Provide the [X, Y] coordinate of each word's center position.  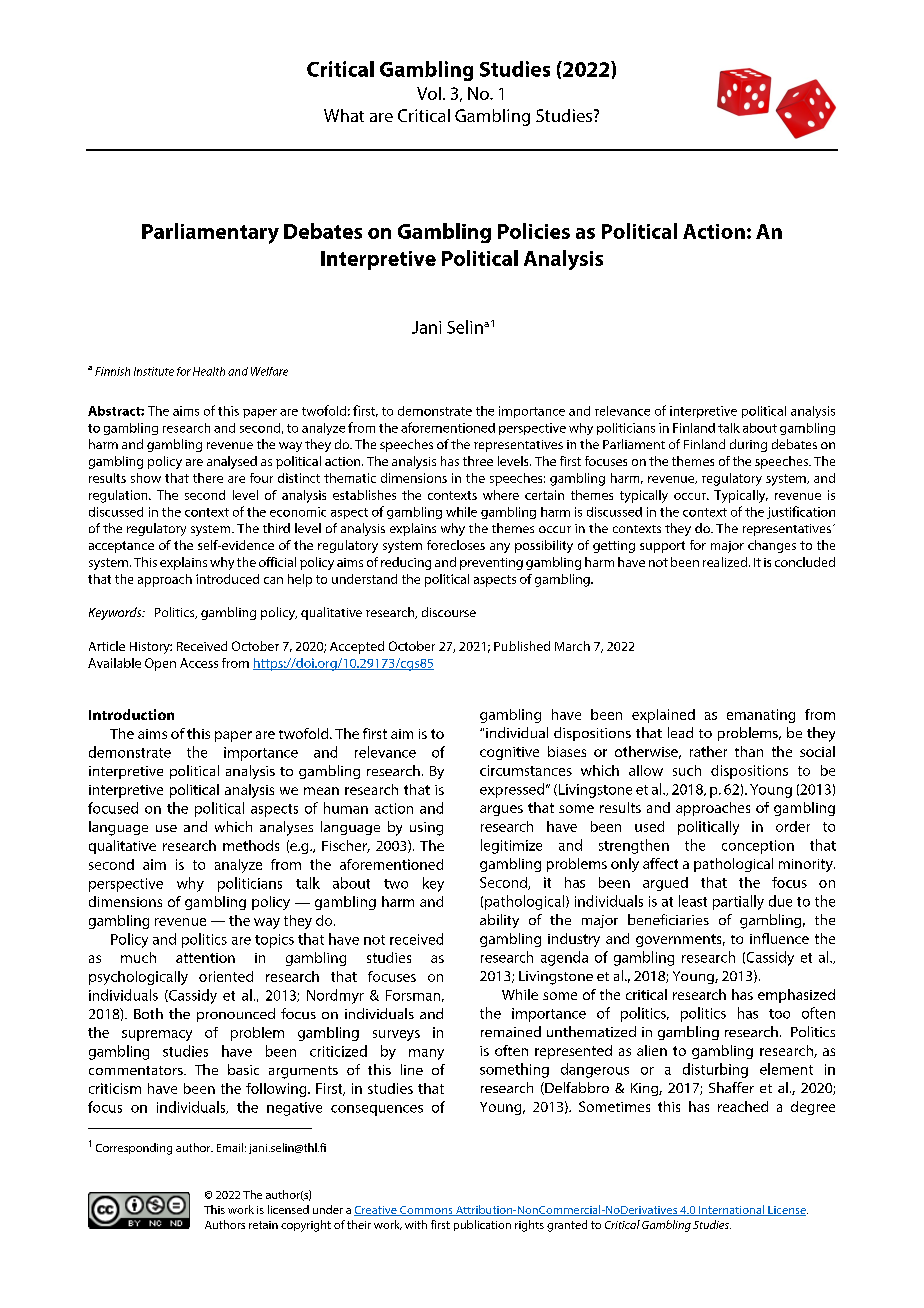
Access [199, 663]
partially [738, 902]
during [748, 445]
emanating [761, 716]
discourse [449, 612]
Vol [429, 93]
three [478, 461]
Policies [534, 231]
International [731, 1210]
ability [499, 921]
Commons [426, 1211]
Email [230, 1147]
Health [209, 371]
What [344, 115]
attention [205, 958]
